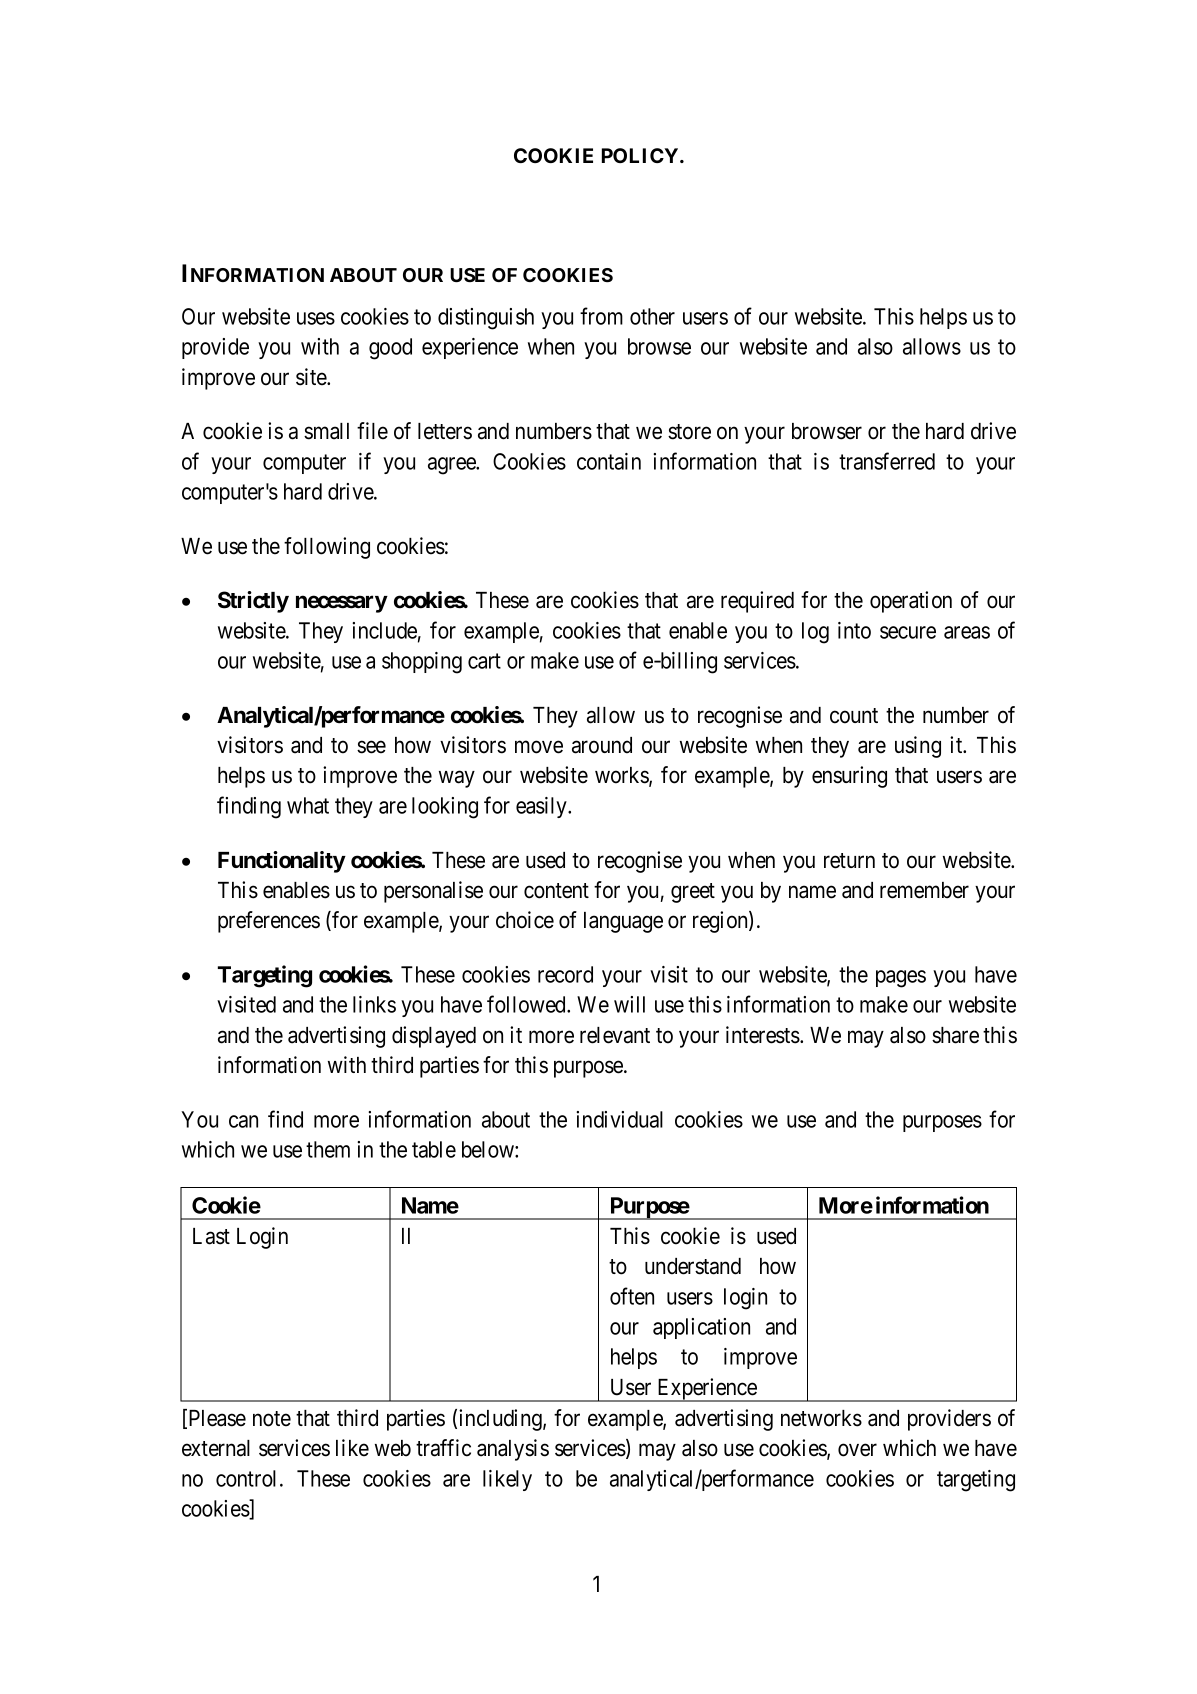 The height and width of the page is (1694, 1197). Describe the element at coordinates (272, 1419) in the page. I see `note` at that location.
